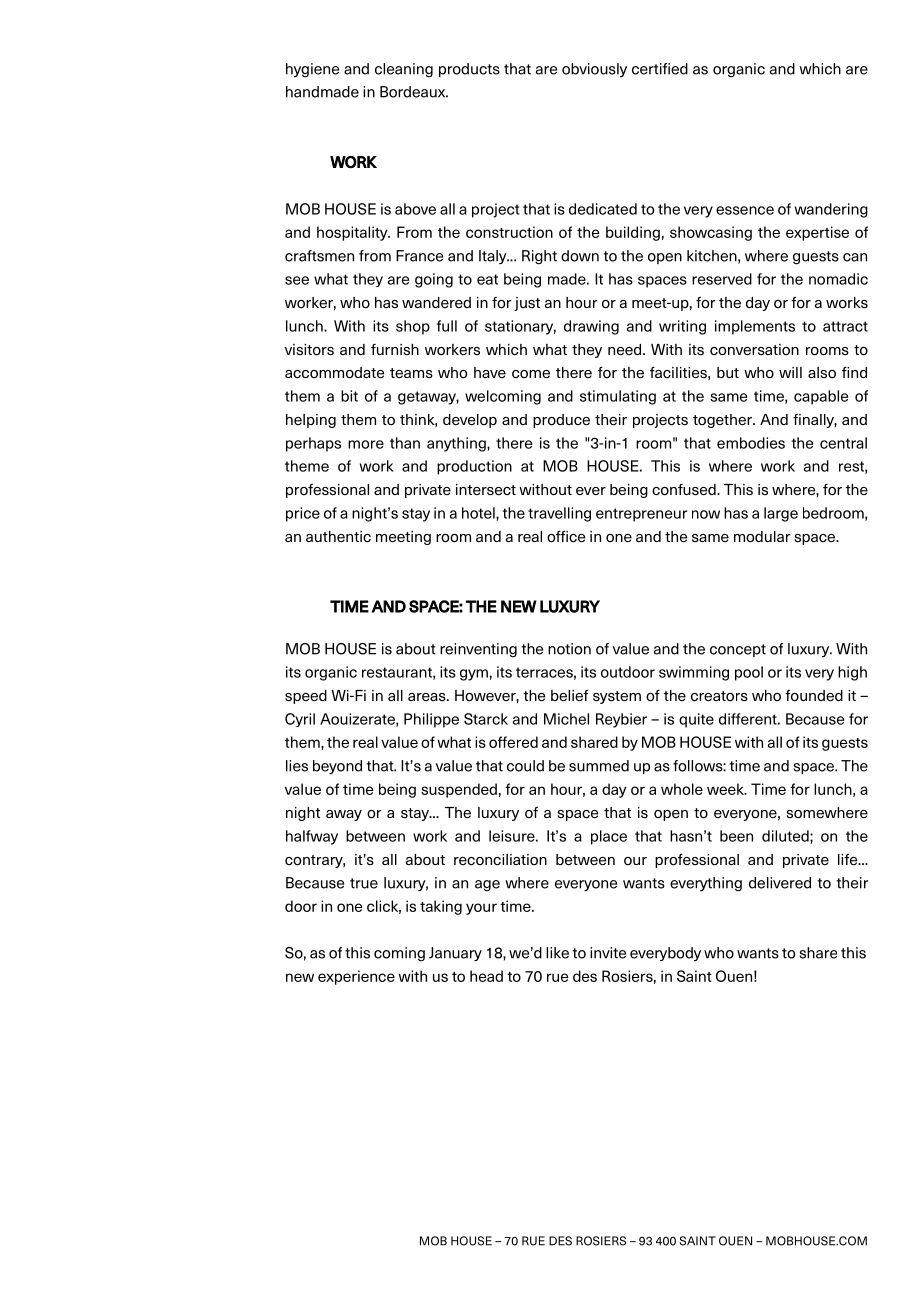 This document has height=1308, width=924. Describe the element at coordinates (749, 673) in the document. I see `pool` at that location.
